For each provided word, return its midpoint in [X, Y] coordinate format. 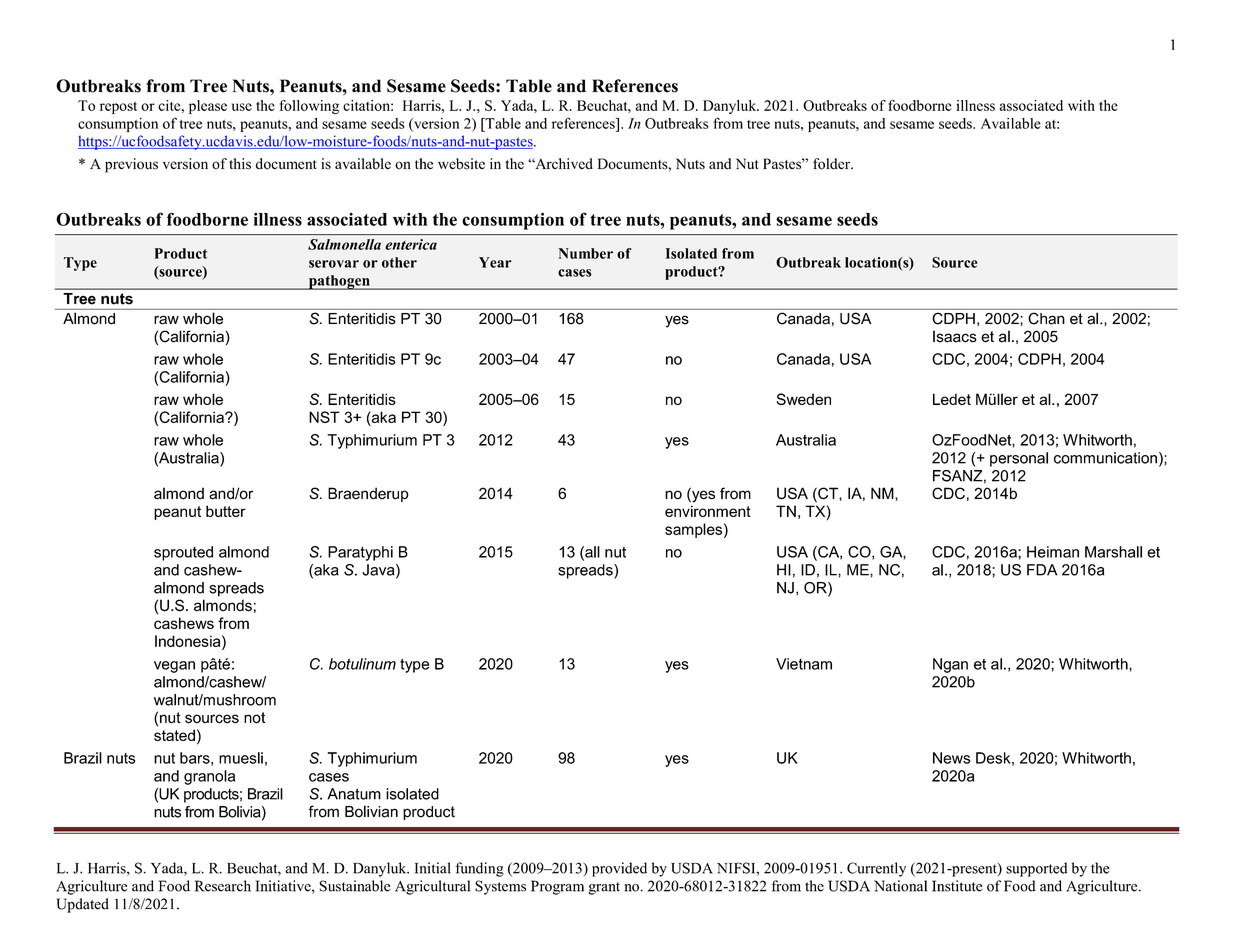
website [461, 164]
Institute [957, 886]
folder [832, 164]
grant [604, 888]
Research [223, 886]
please [208, 107]
